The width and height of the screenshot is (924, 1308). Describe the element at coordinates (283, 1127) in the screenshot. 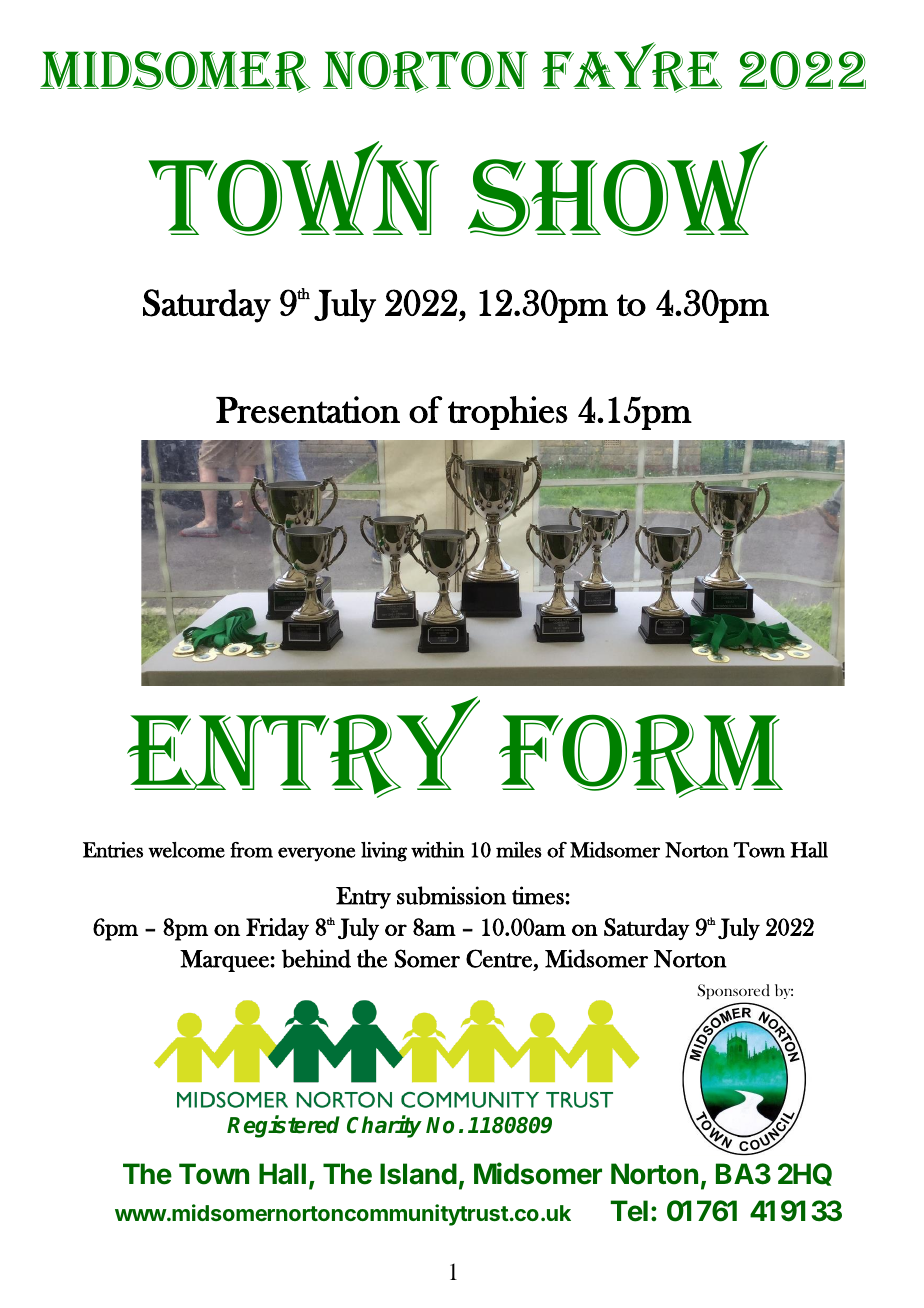

I see `Registered` at that location.
